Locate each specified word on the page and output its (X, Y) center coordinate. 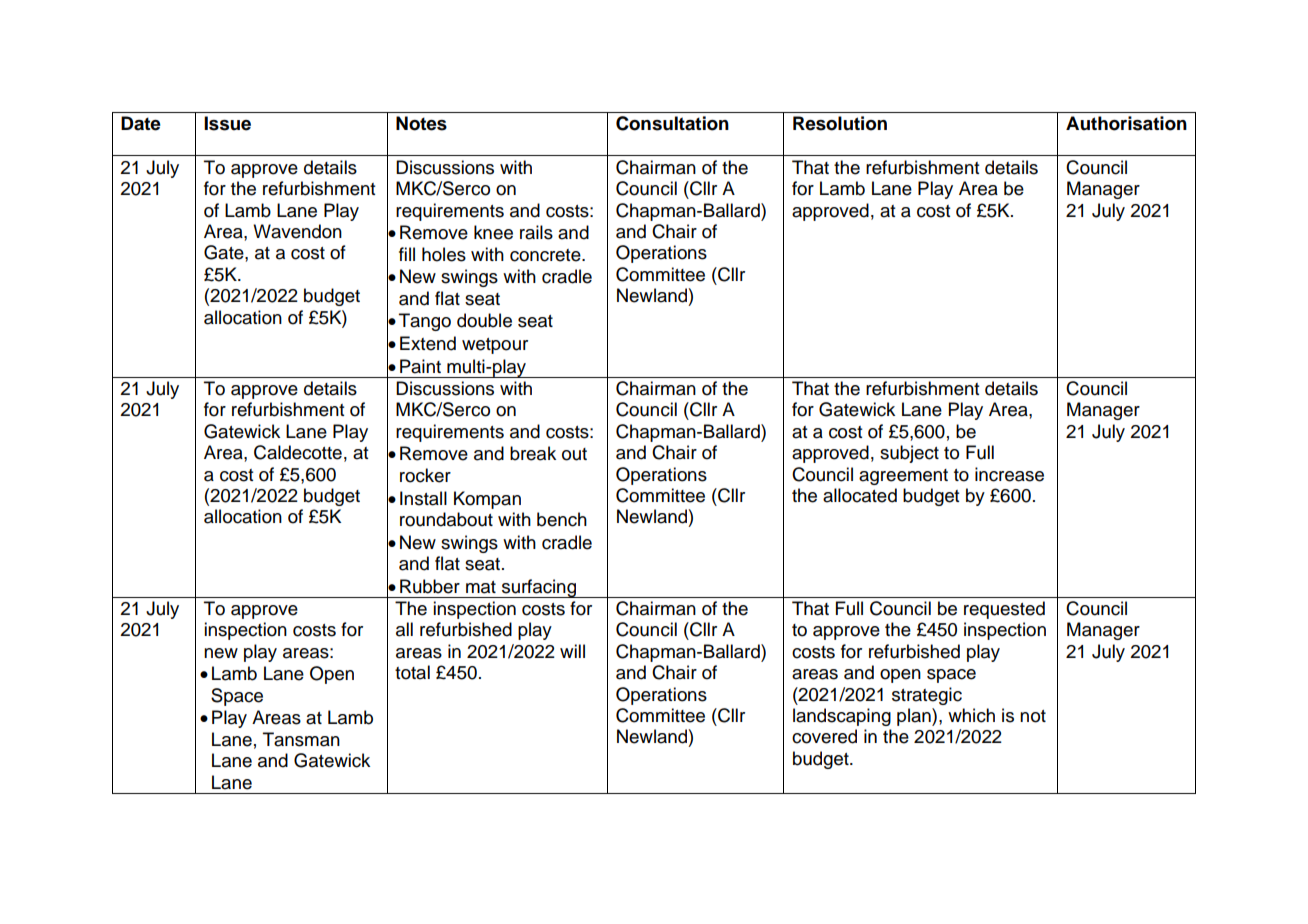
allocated (860, 495)
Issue (227, 123)
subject (909, 454)
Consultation (672, 123)
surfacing (538, 588)
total (412, 672)
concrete (546, 255)
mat (481, 587)
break (533, 453)
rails (536, 232)
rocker (425, 475)
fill (407, 254)
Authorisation (1126, 123)
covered (824, 736)
